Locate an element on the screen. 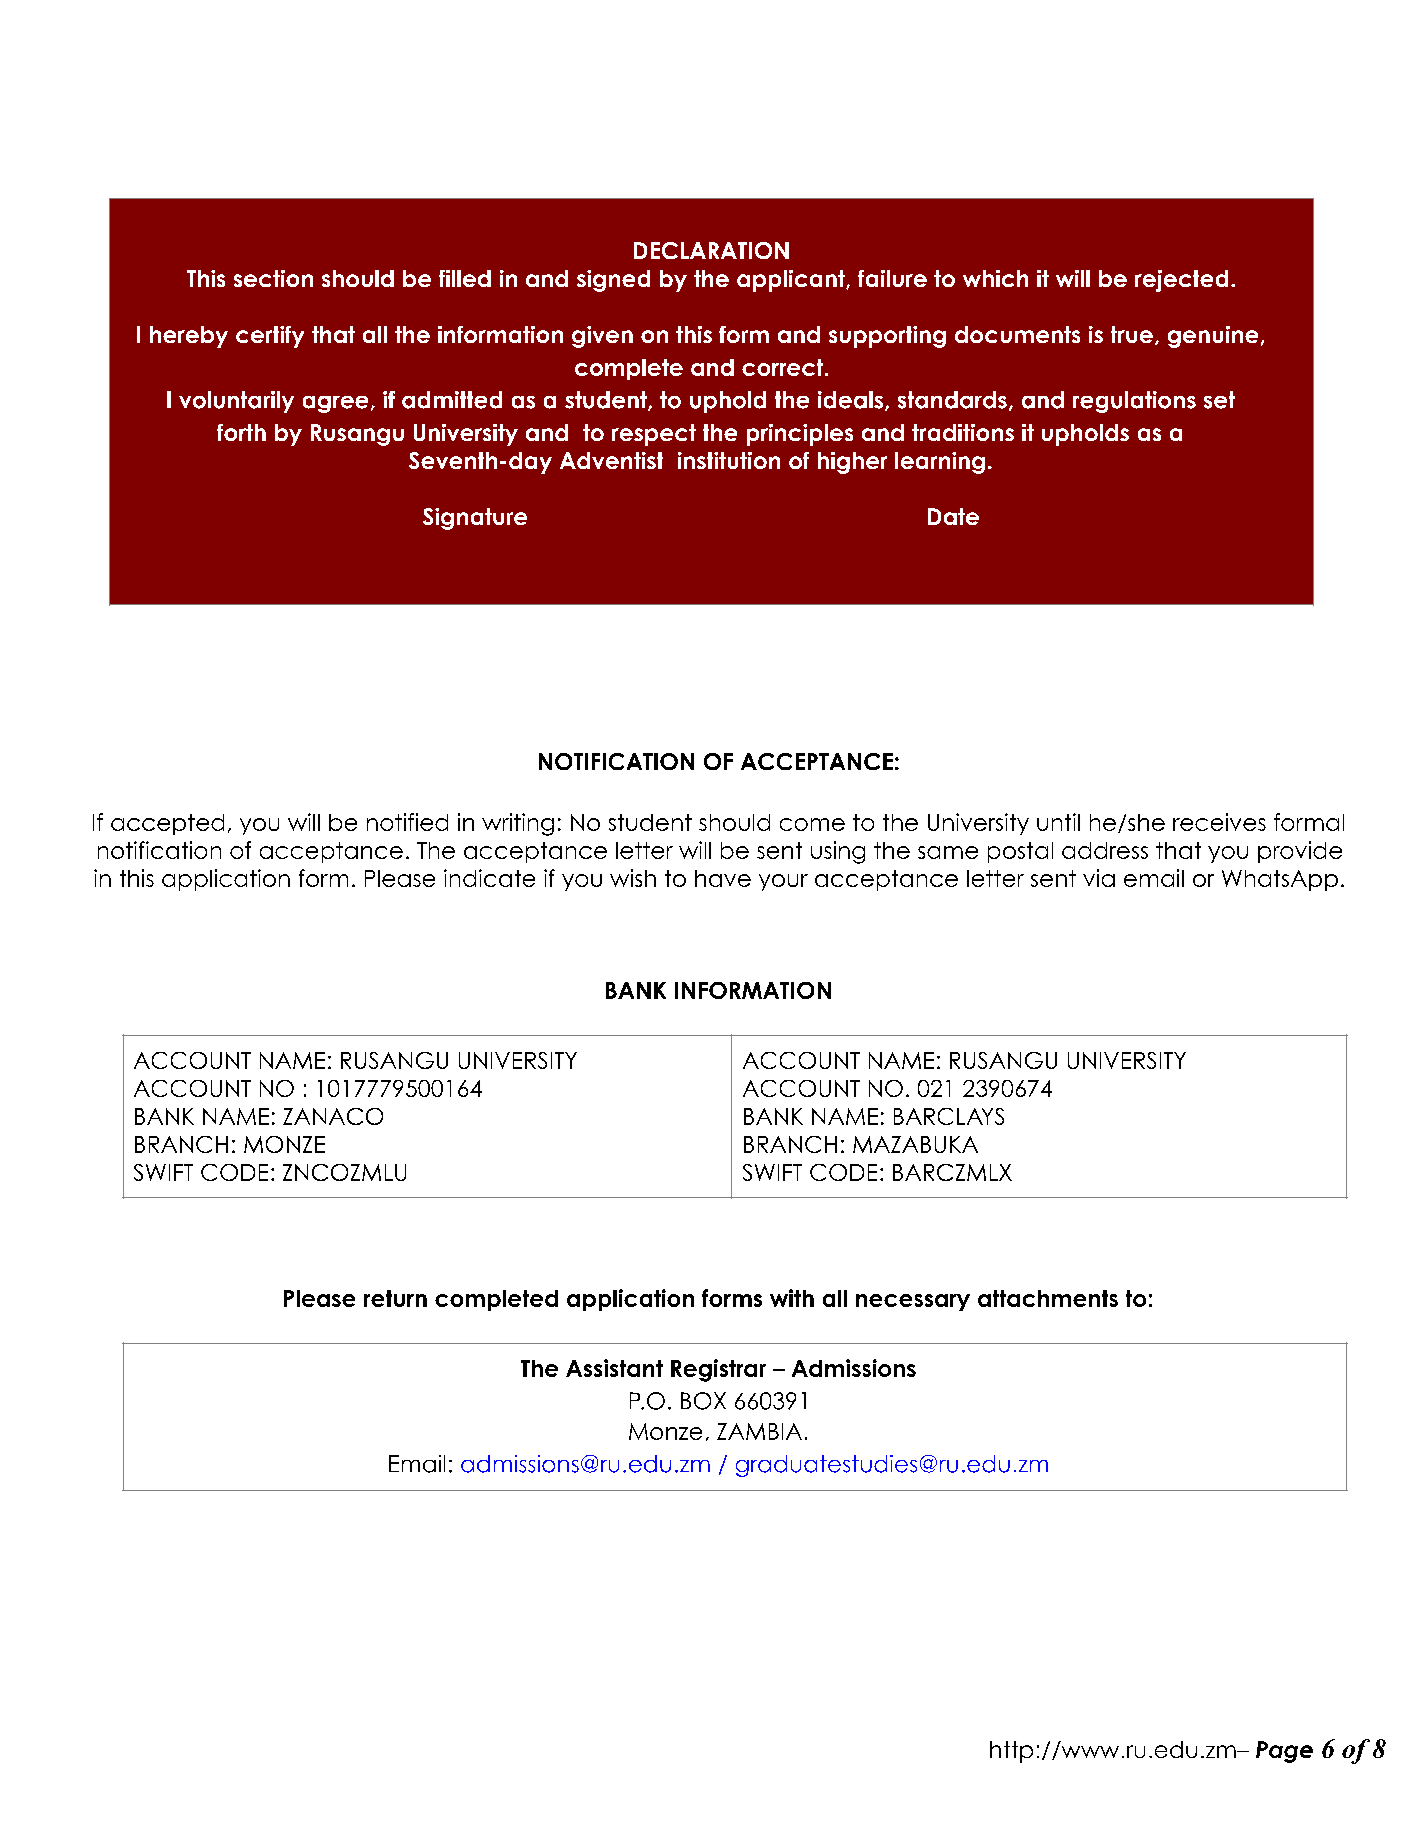 The height and width of the screenshot is (1848, 1428). via is located at coordinates (1099, 878).
